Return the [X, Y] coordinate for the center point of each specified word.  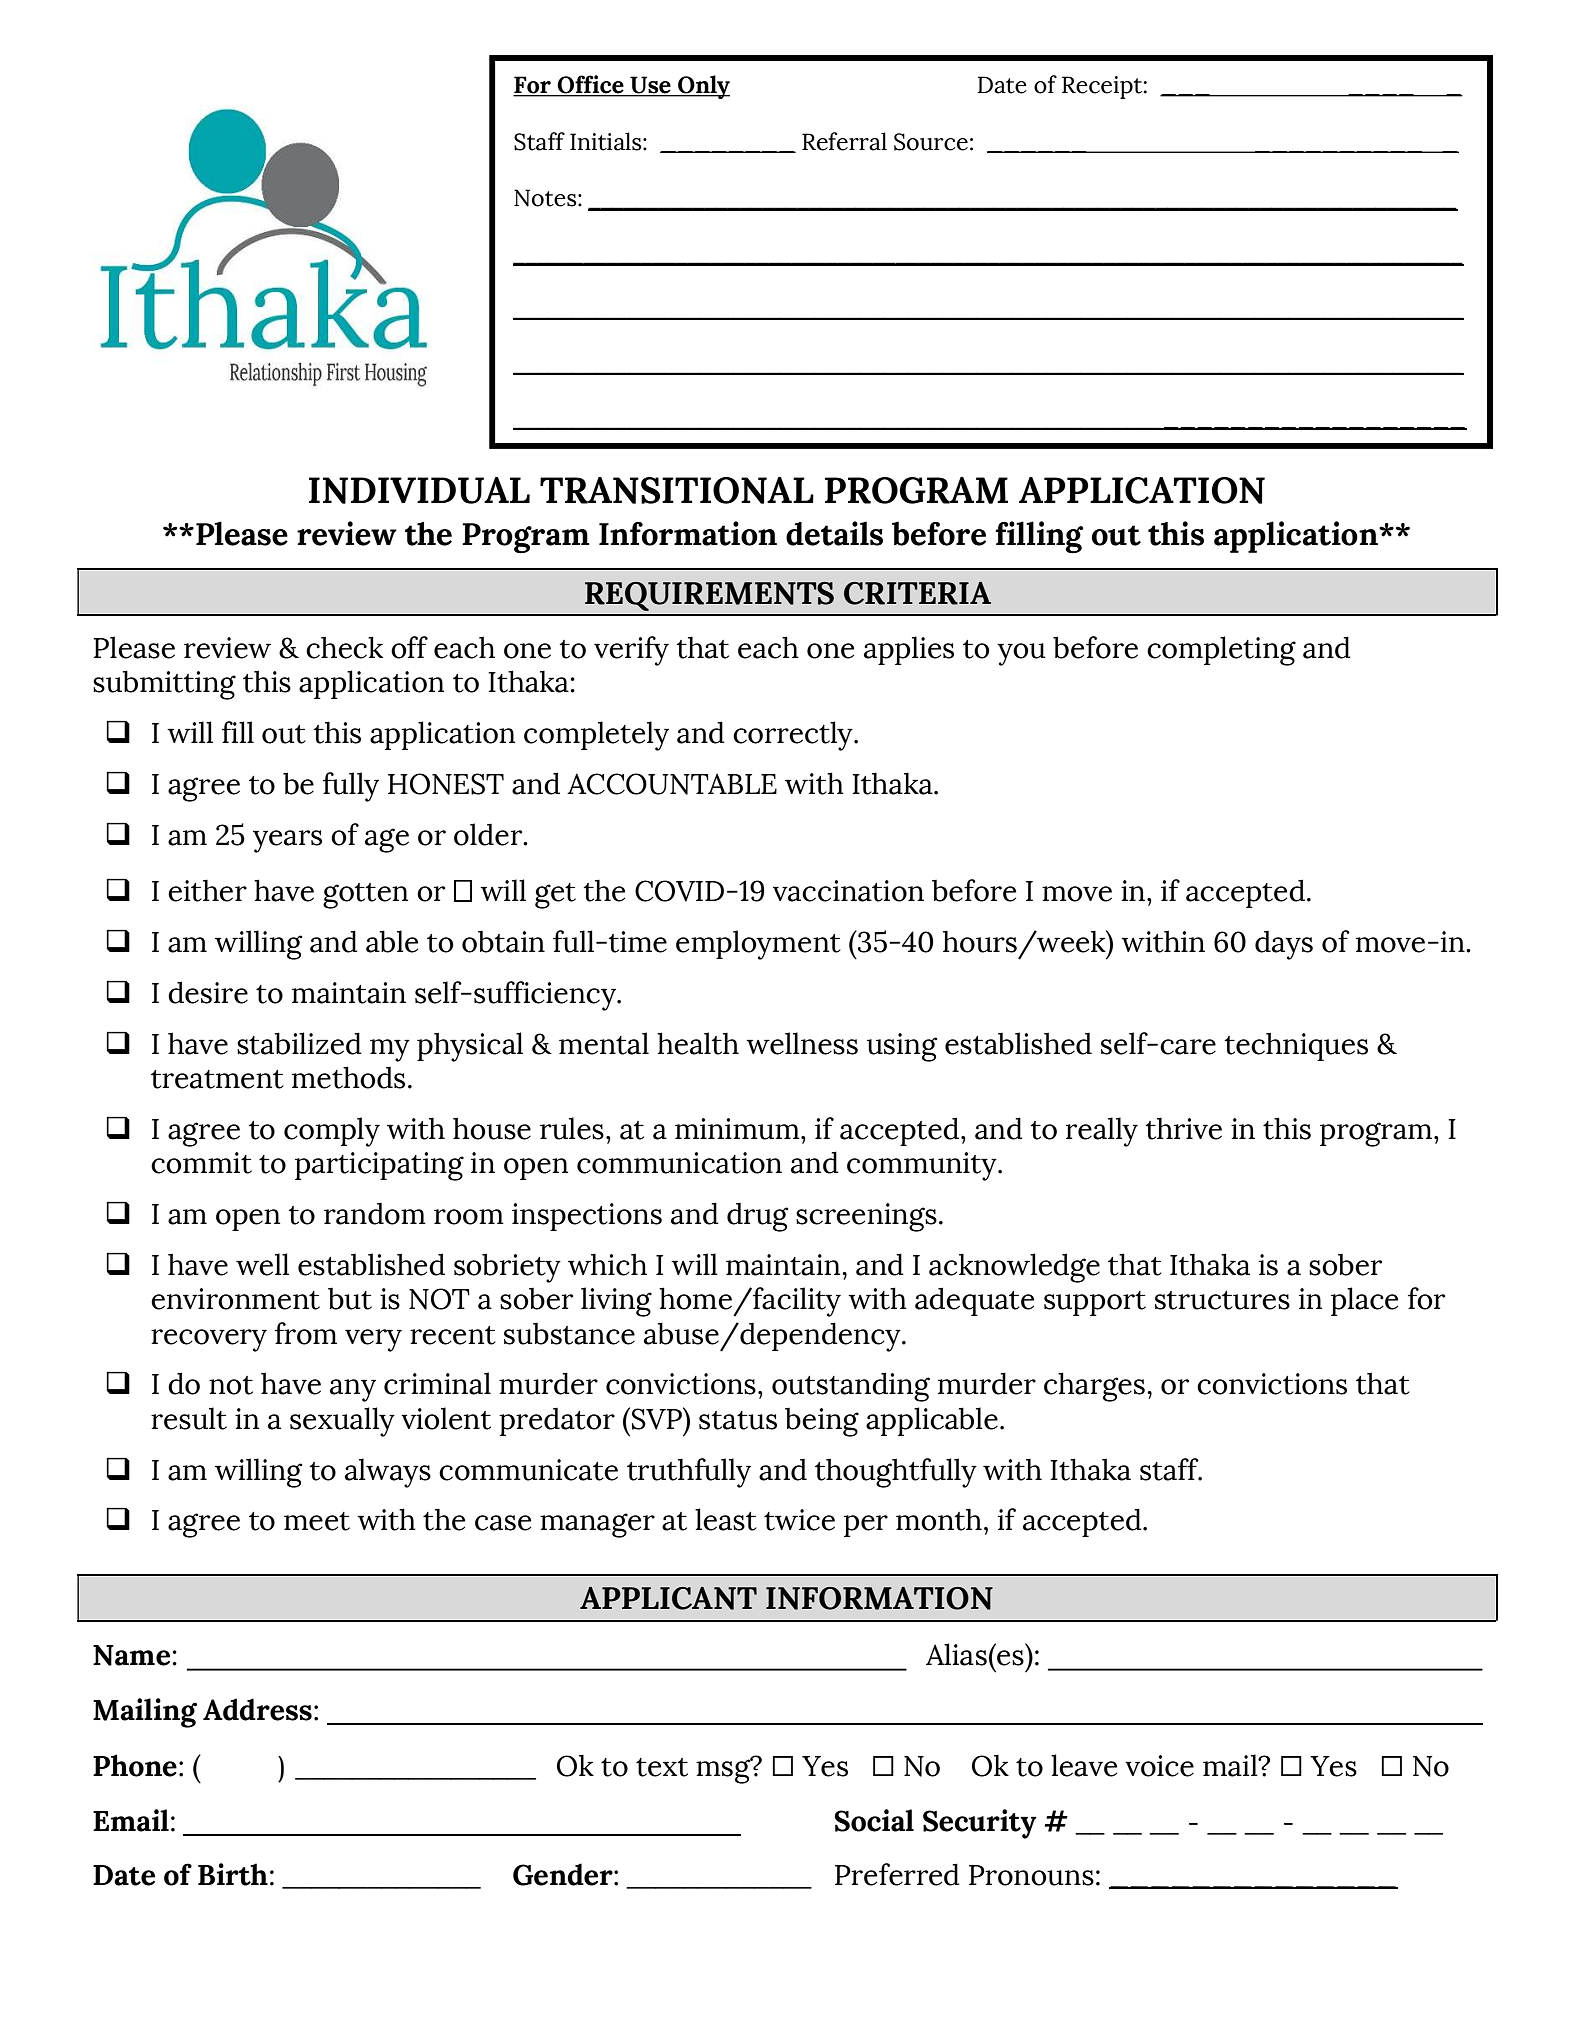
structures [1222, 1300]
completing [1221, 651]
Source [931, 142]
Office [590, 85]
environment [235, 1299]
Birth [233, 1874]
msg [724, 1770]
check [344, 647]
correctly [794, 736]
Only [703, 87]
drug [757, 1217]
